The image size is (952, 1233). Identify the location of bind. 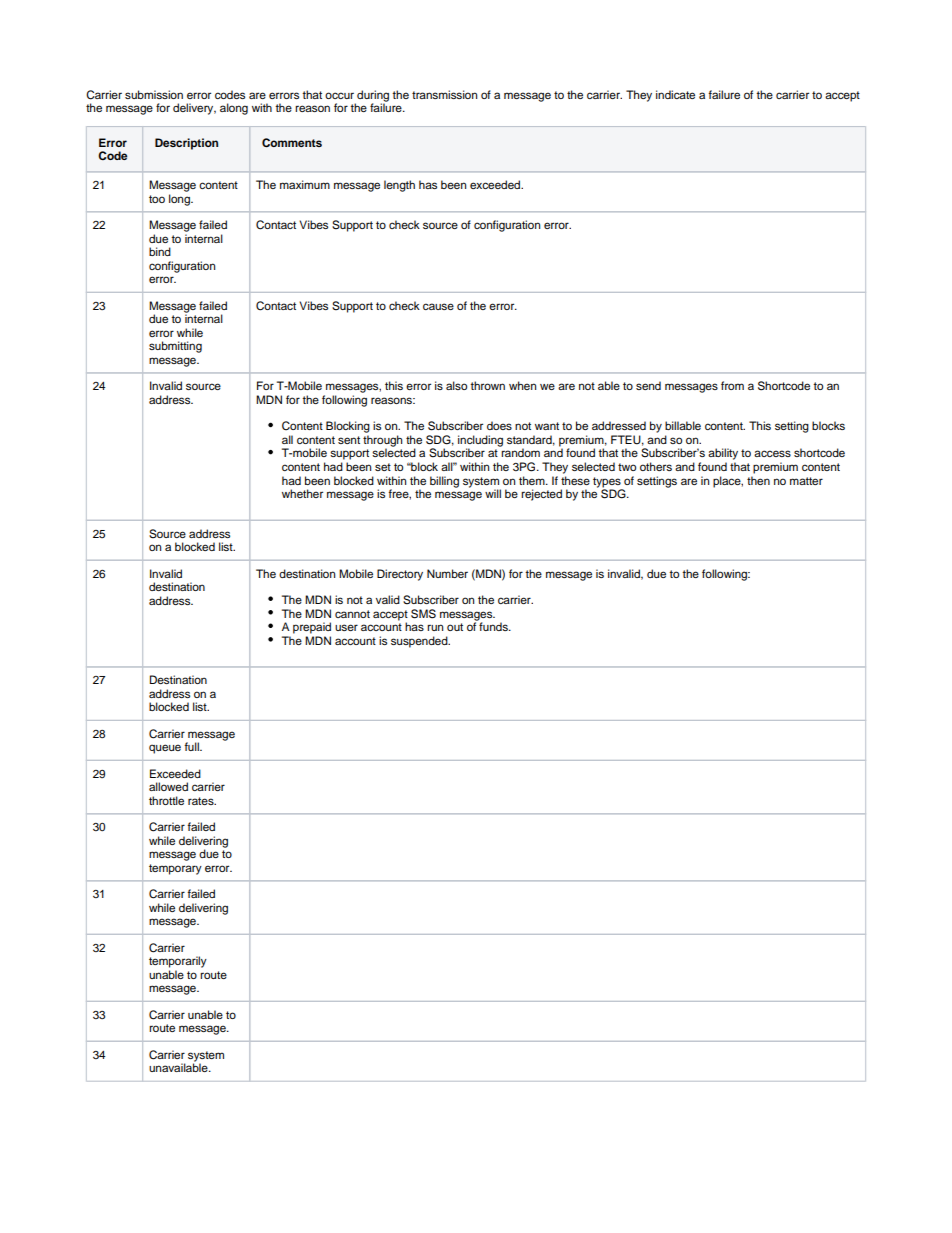
(160, 251).
